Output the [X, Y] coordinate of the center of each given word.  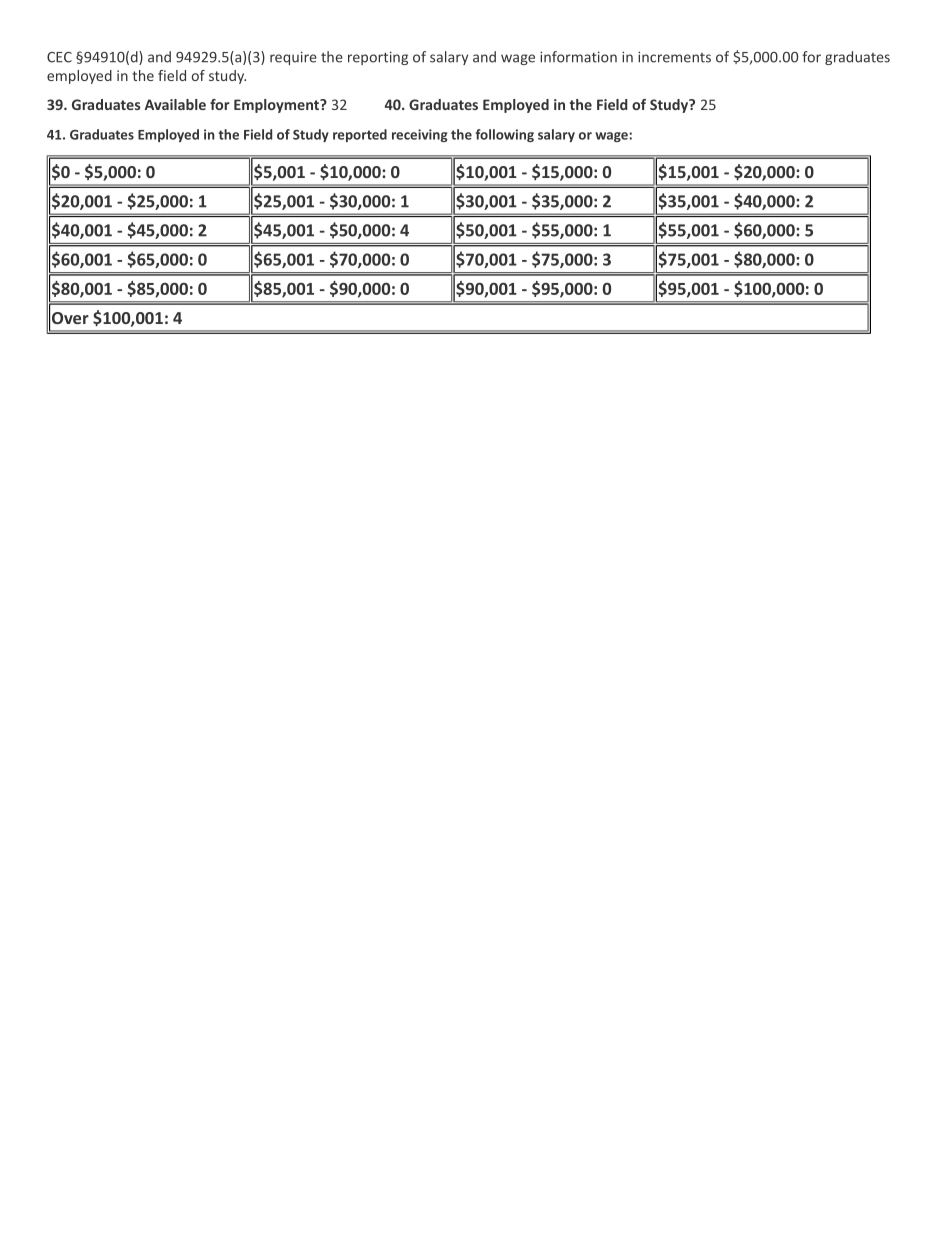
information [578, 57]
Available [175, 104]
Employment [277, 106]
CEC [59, 57]
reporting [378, 58]
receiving [420, 135]
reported [360, 135]
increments [674, 57]
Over [70, 318]
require [293, 58]
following [505, 135]
